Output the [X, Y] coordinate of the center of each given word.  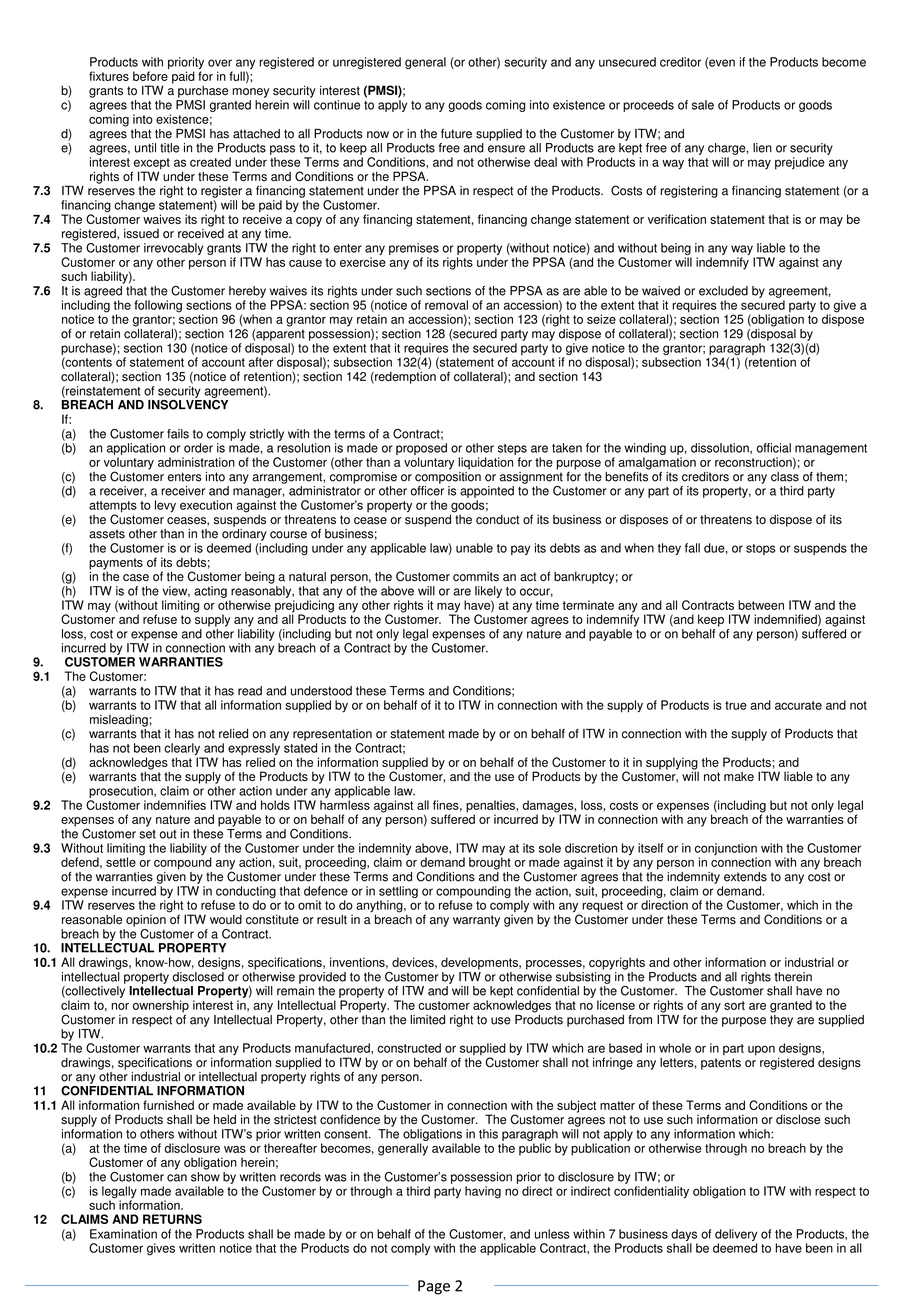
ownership [161, 1006]
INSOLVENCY [188, 403]
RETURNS [172, 1219]
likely [488, 592]
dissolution [721, 448]
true [736, 705]
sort [734, 1005]
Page [434, 1287]
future [456, 134]
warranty [476, 921]
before [150, 76]
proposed [421, 449]
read [250, 691]
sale [703, 105]
